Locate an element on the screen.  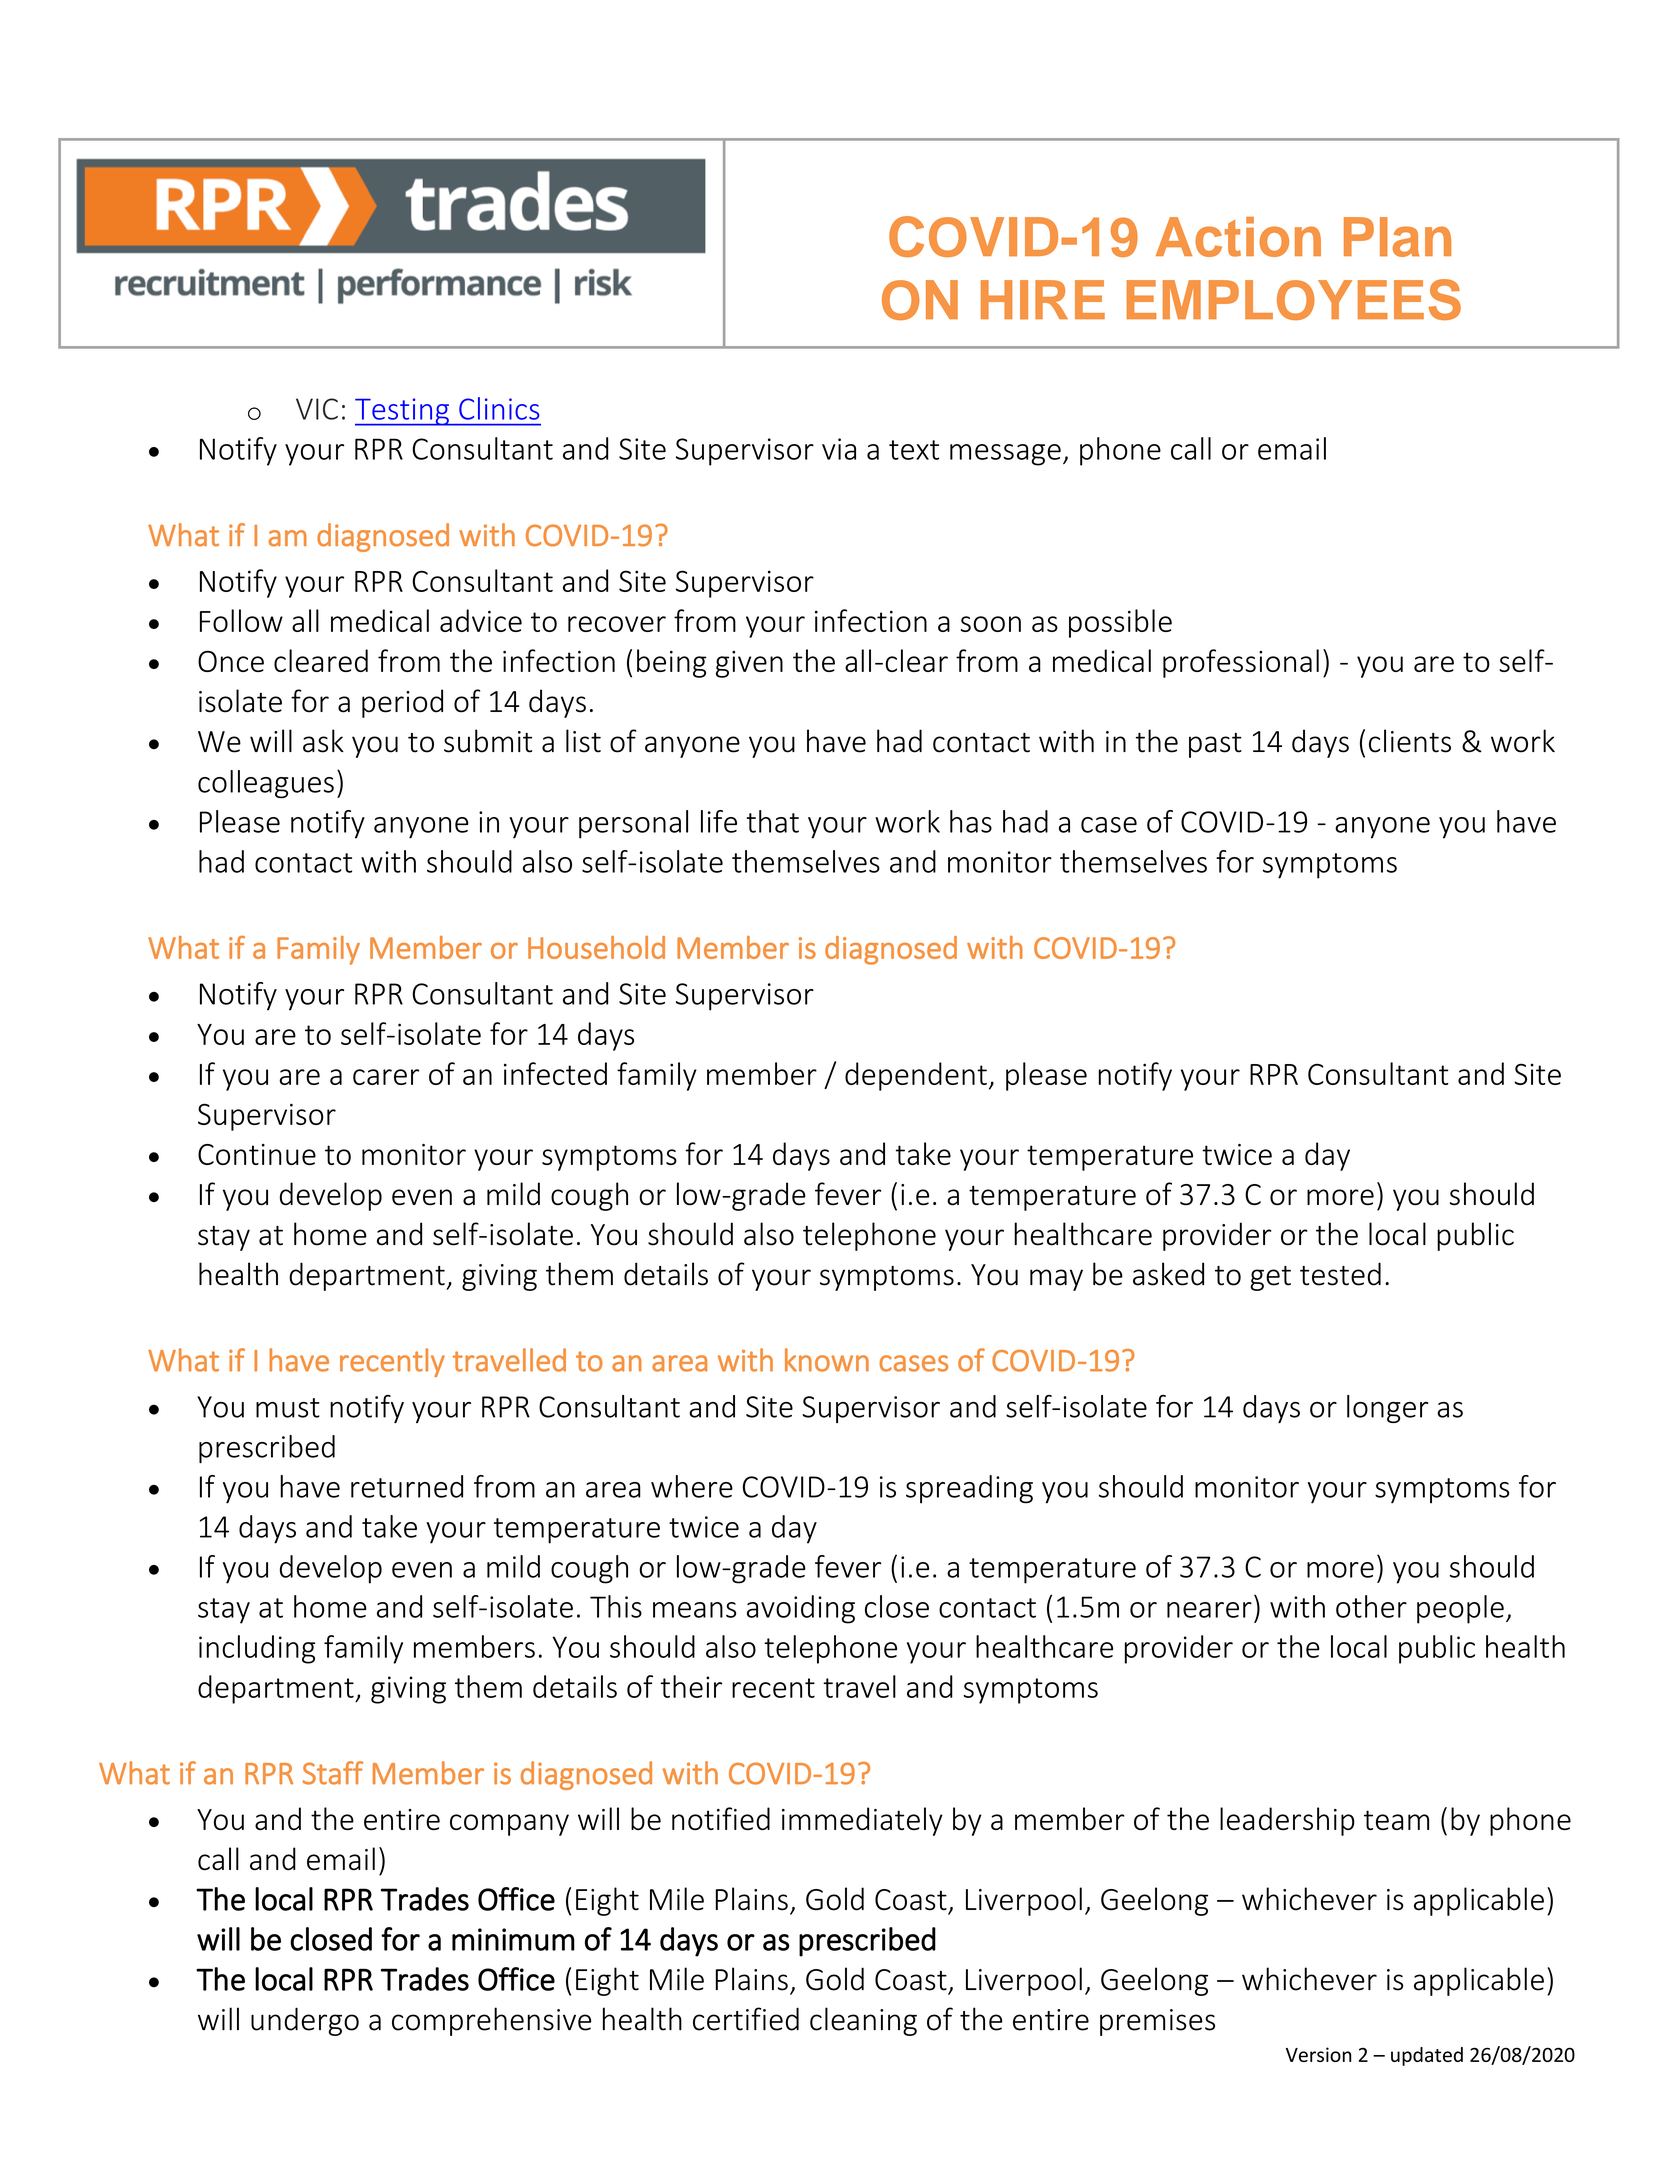
tested is located at coordinates (1340, 1274).
